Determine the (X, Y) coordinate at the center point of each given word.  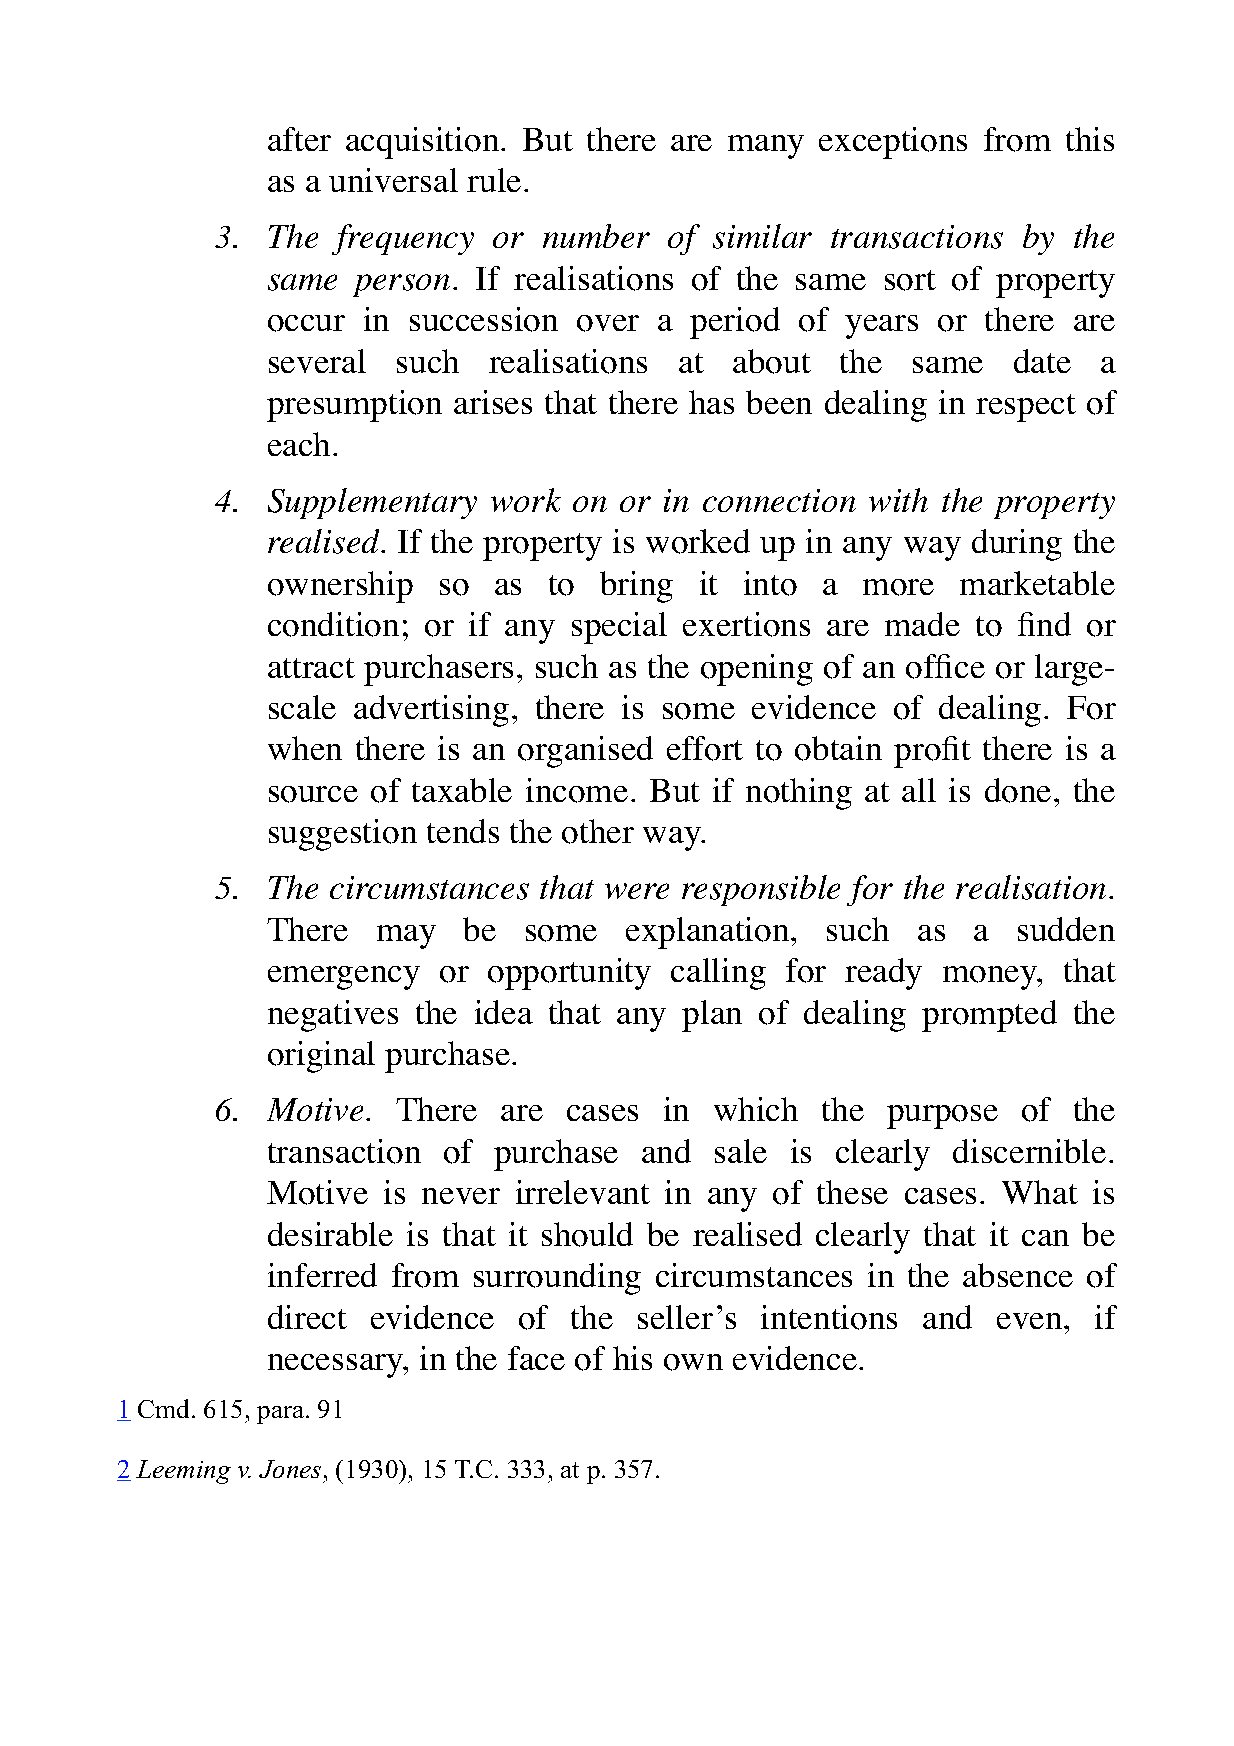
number (596, 236)
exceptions (893, 143)
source (313, 794)
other (598, 831)
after (299, 139)
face (536, 1358)
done (1018, 790)
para (282, 1415)
